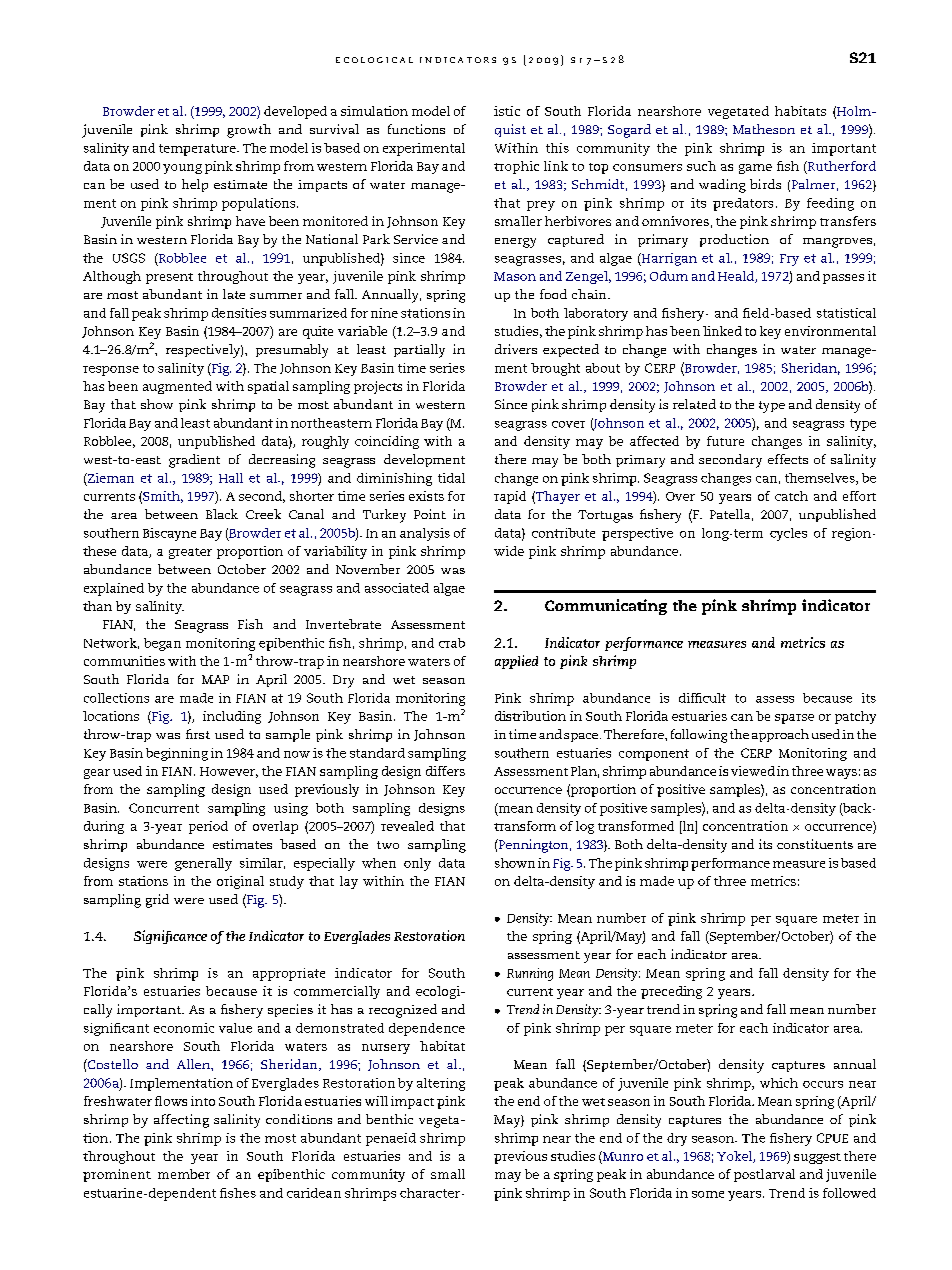  I want to click on Matheson, so click(764, 129).
